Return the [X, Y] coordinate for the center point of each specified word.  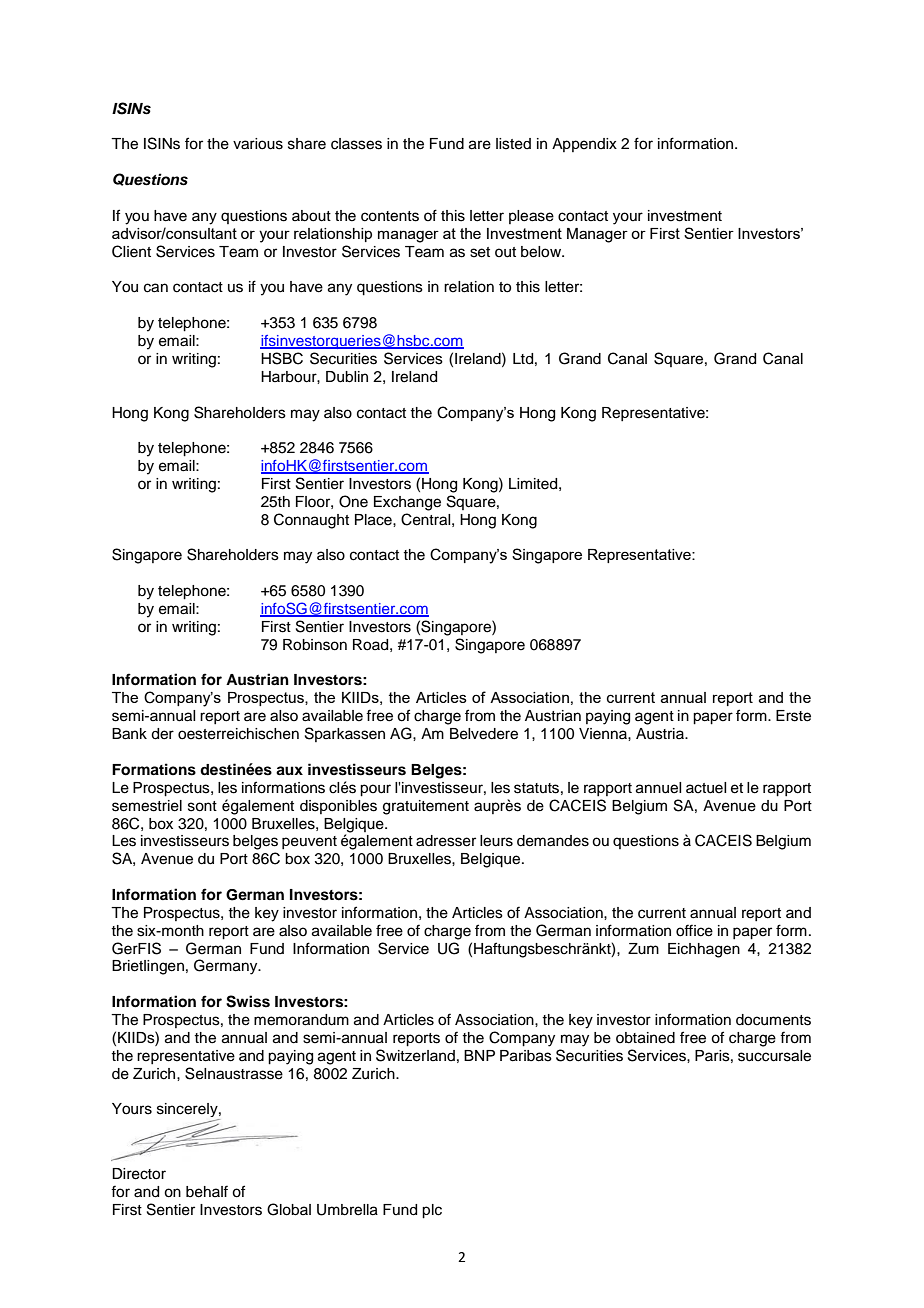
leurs [496, 841]
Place [374, 520]
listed [513, 144]
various [258, 144]
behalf [207, 1191]
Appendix [584, 145]
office [694, 930]
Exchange [407, 503]
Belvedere [484, 734]
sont [202, 806]
